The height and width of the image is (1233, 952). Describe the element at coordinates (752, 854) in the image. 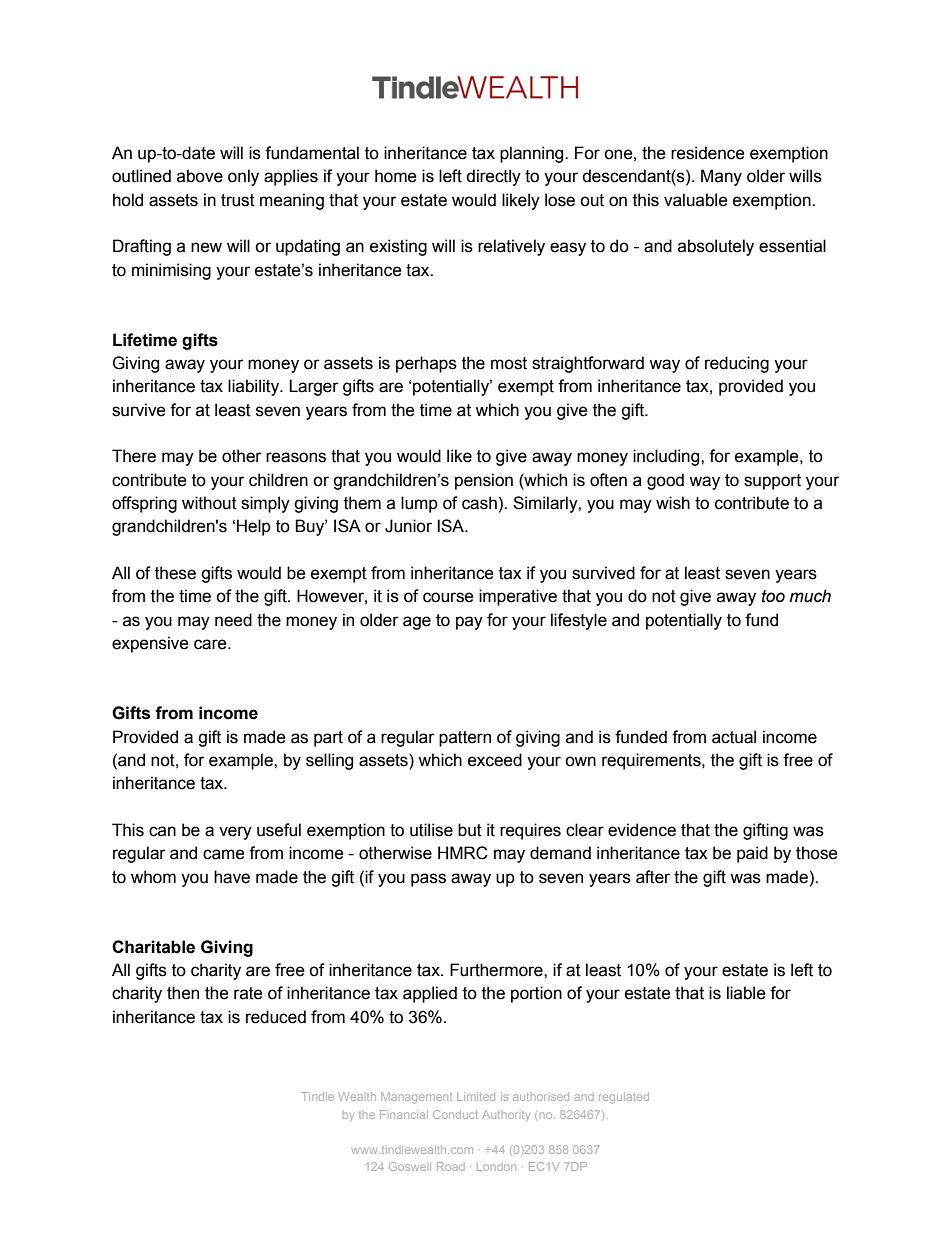

I see `paid` at that location.
